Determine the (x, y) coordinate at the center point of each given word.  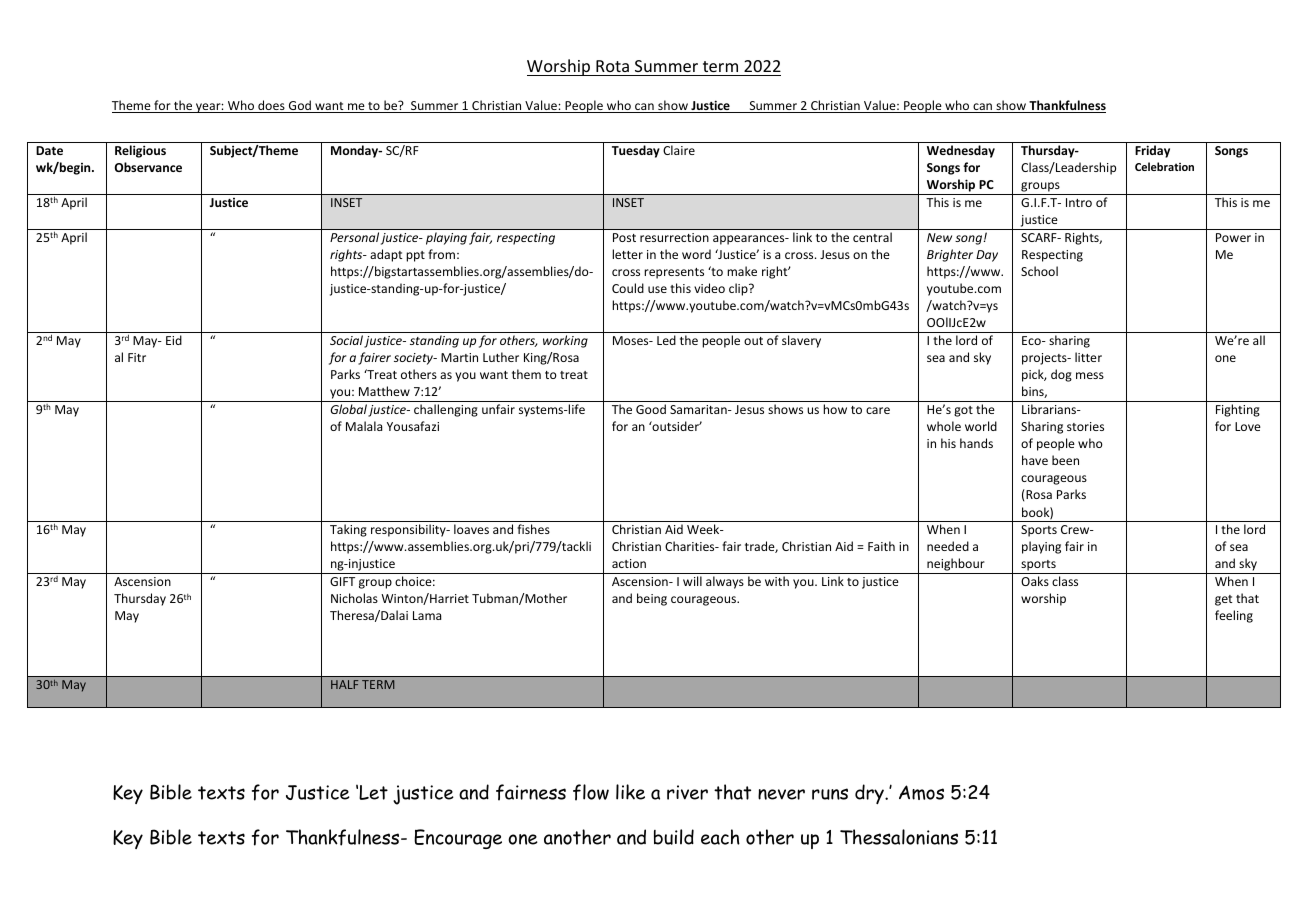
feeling (1234, 616)
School (1039, 271)
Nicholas (354, 598)
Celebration (1164, 166)
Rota (612, 66)
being (652, 599)
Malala (364, 426)
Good (651, 409)
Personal (354, 237)
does (271, 106)
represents (674, 273)
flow (591, 792)
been (1065, 460)
